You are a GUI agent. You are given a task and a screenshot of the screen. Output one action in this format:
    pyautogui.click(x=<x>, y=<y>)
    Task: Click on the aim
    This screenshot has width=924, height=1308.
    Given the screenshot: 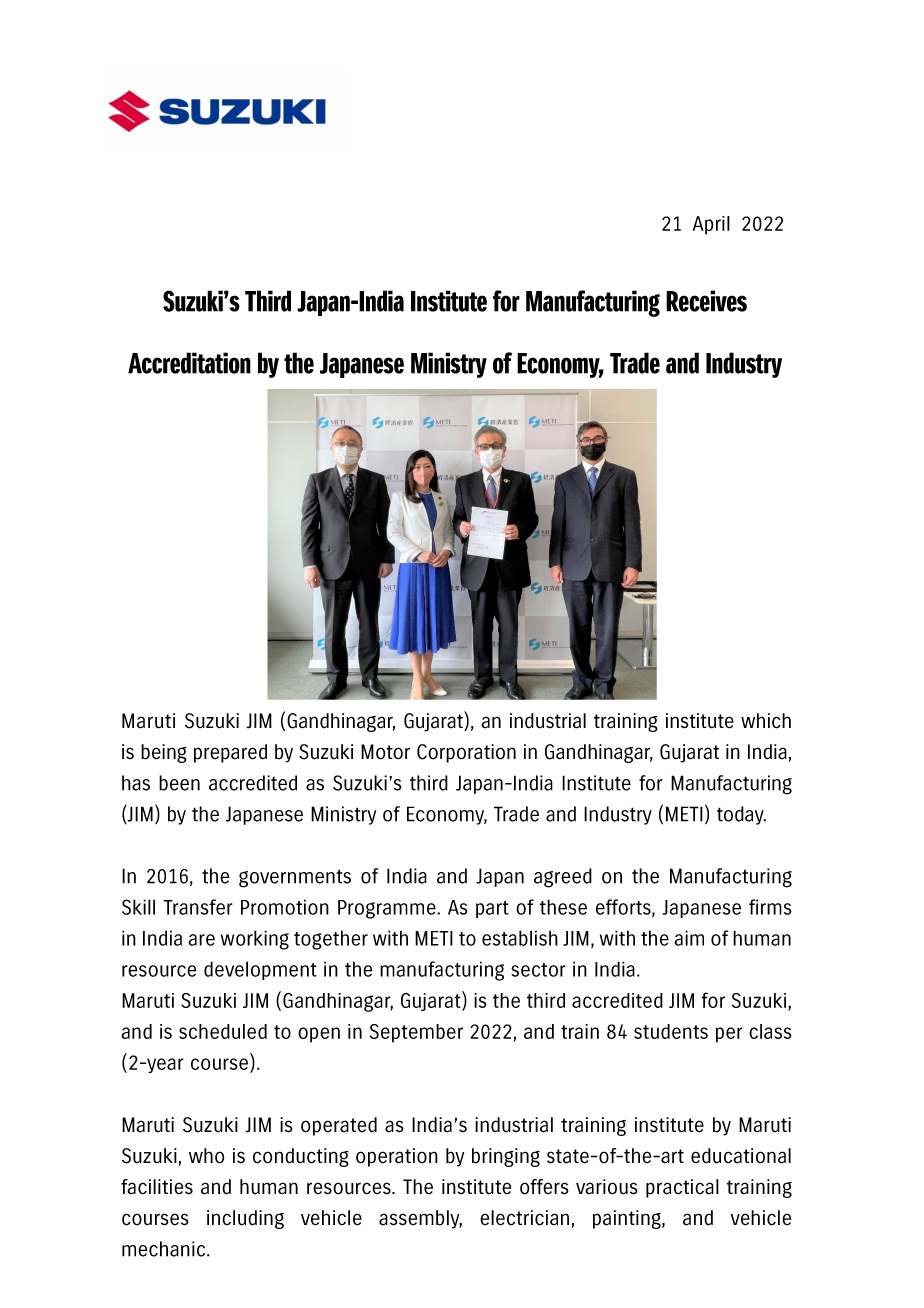 What is the action you would take?
    pyautogui.click(x=689, y=938)
